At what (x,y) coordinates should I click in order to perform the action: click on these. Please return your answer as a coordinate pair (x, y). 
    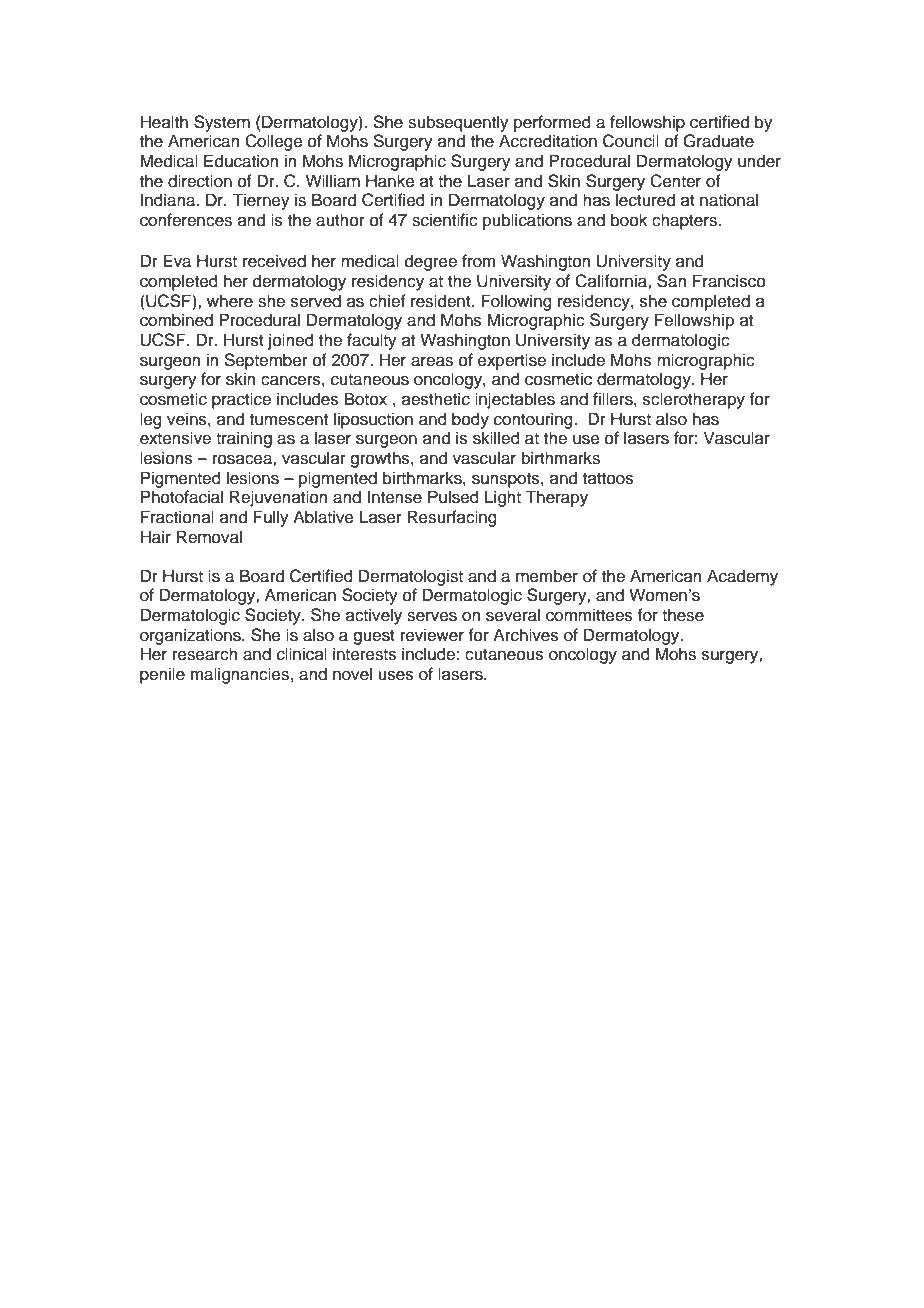
    Looking at the image, I should click on (683, 615).
